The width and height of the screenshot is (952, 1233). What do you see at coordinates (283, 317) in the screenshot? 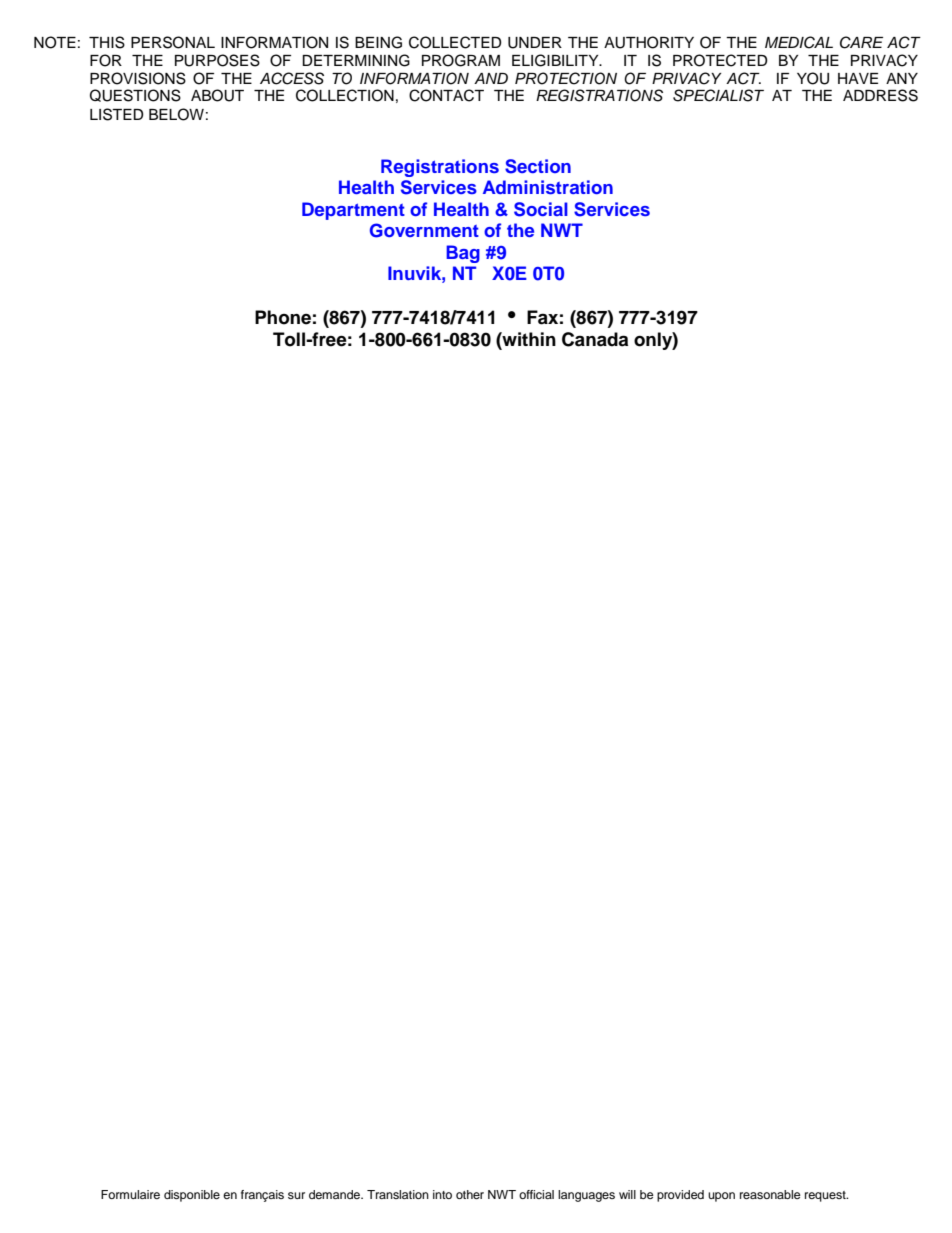
I see `Phone` at bounding box center [283, 317].
